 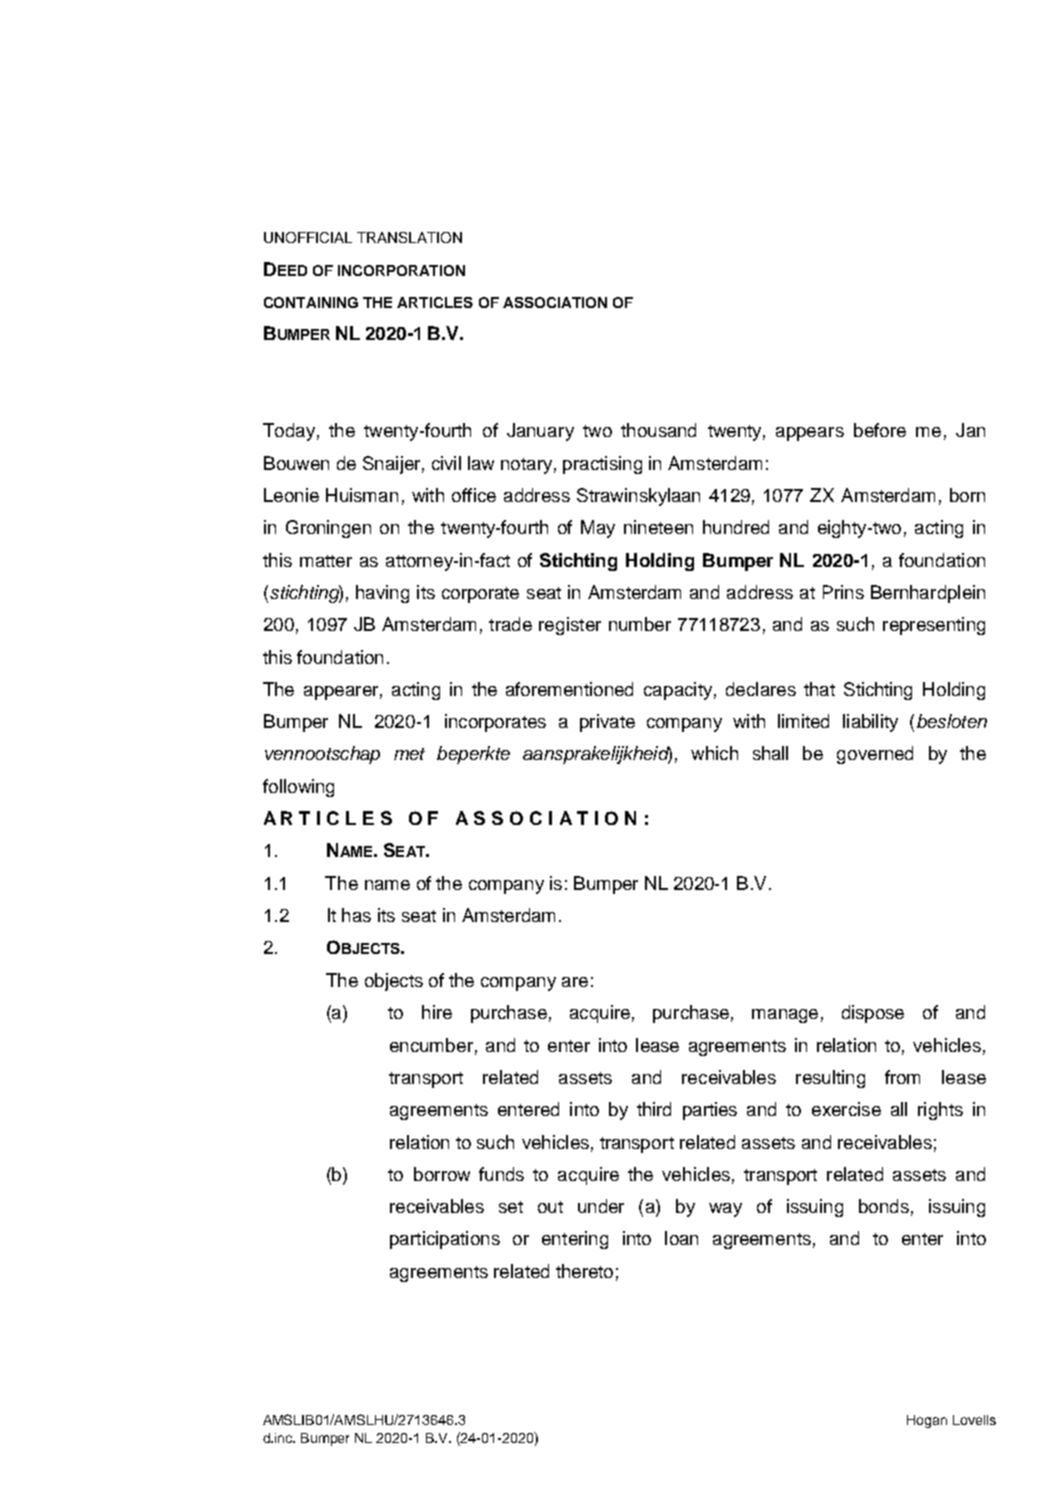 What do you see at coordinates (880, 430) in the screenshot?
I see `before` at bounding box center [880, 430].
